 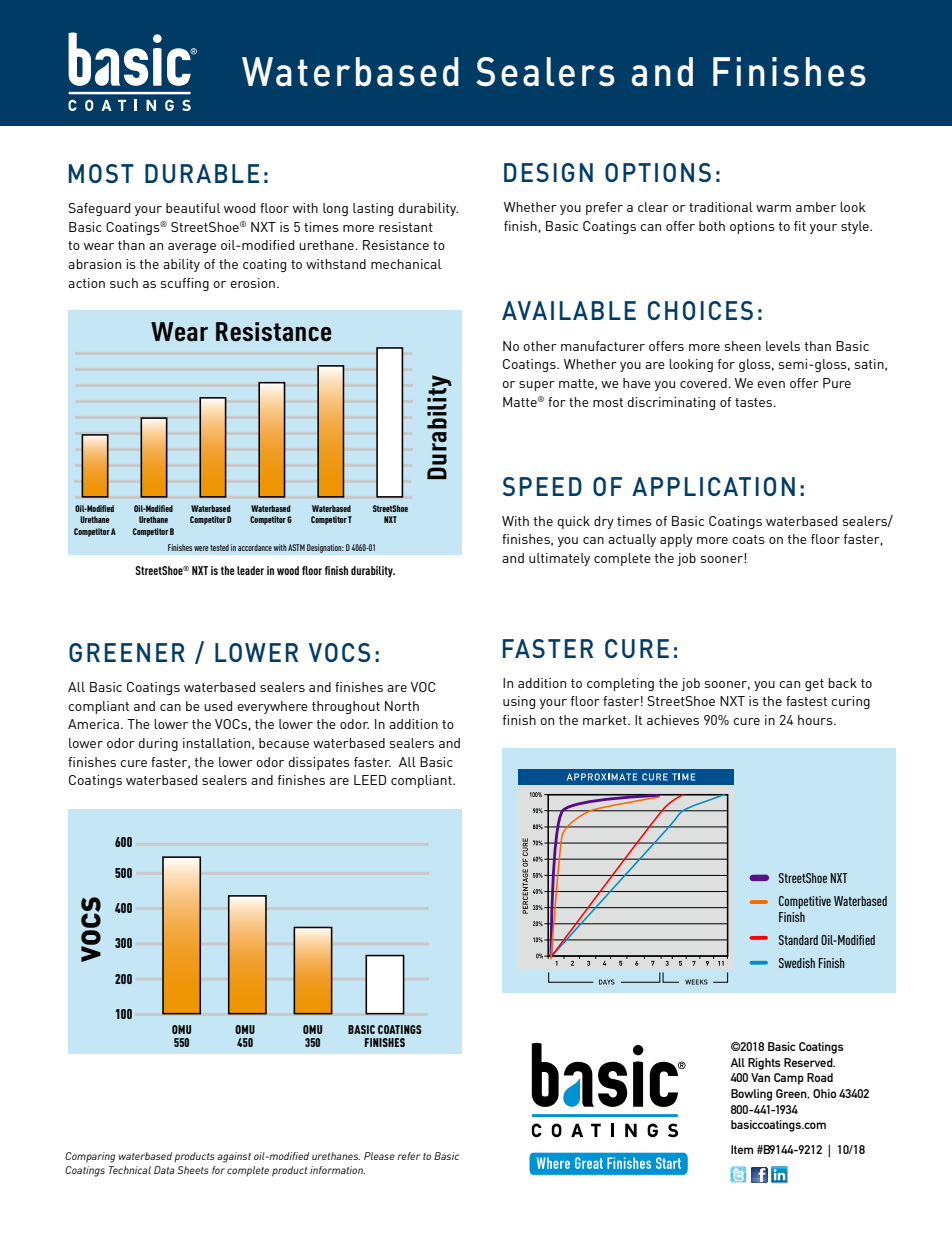 What do you see at coordinates (379, 1156) in the document?
I see `Please` at bounding box center [379, 1156].
